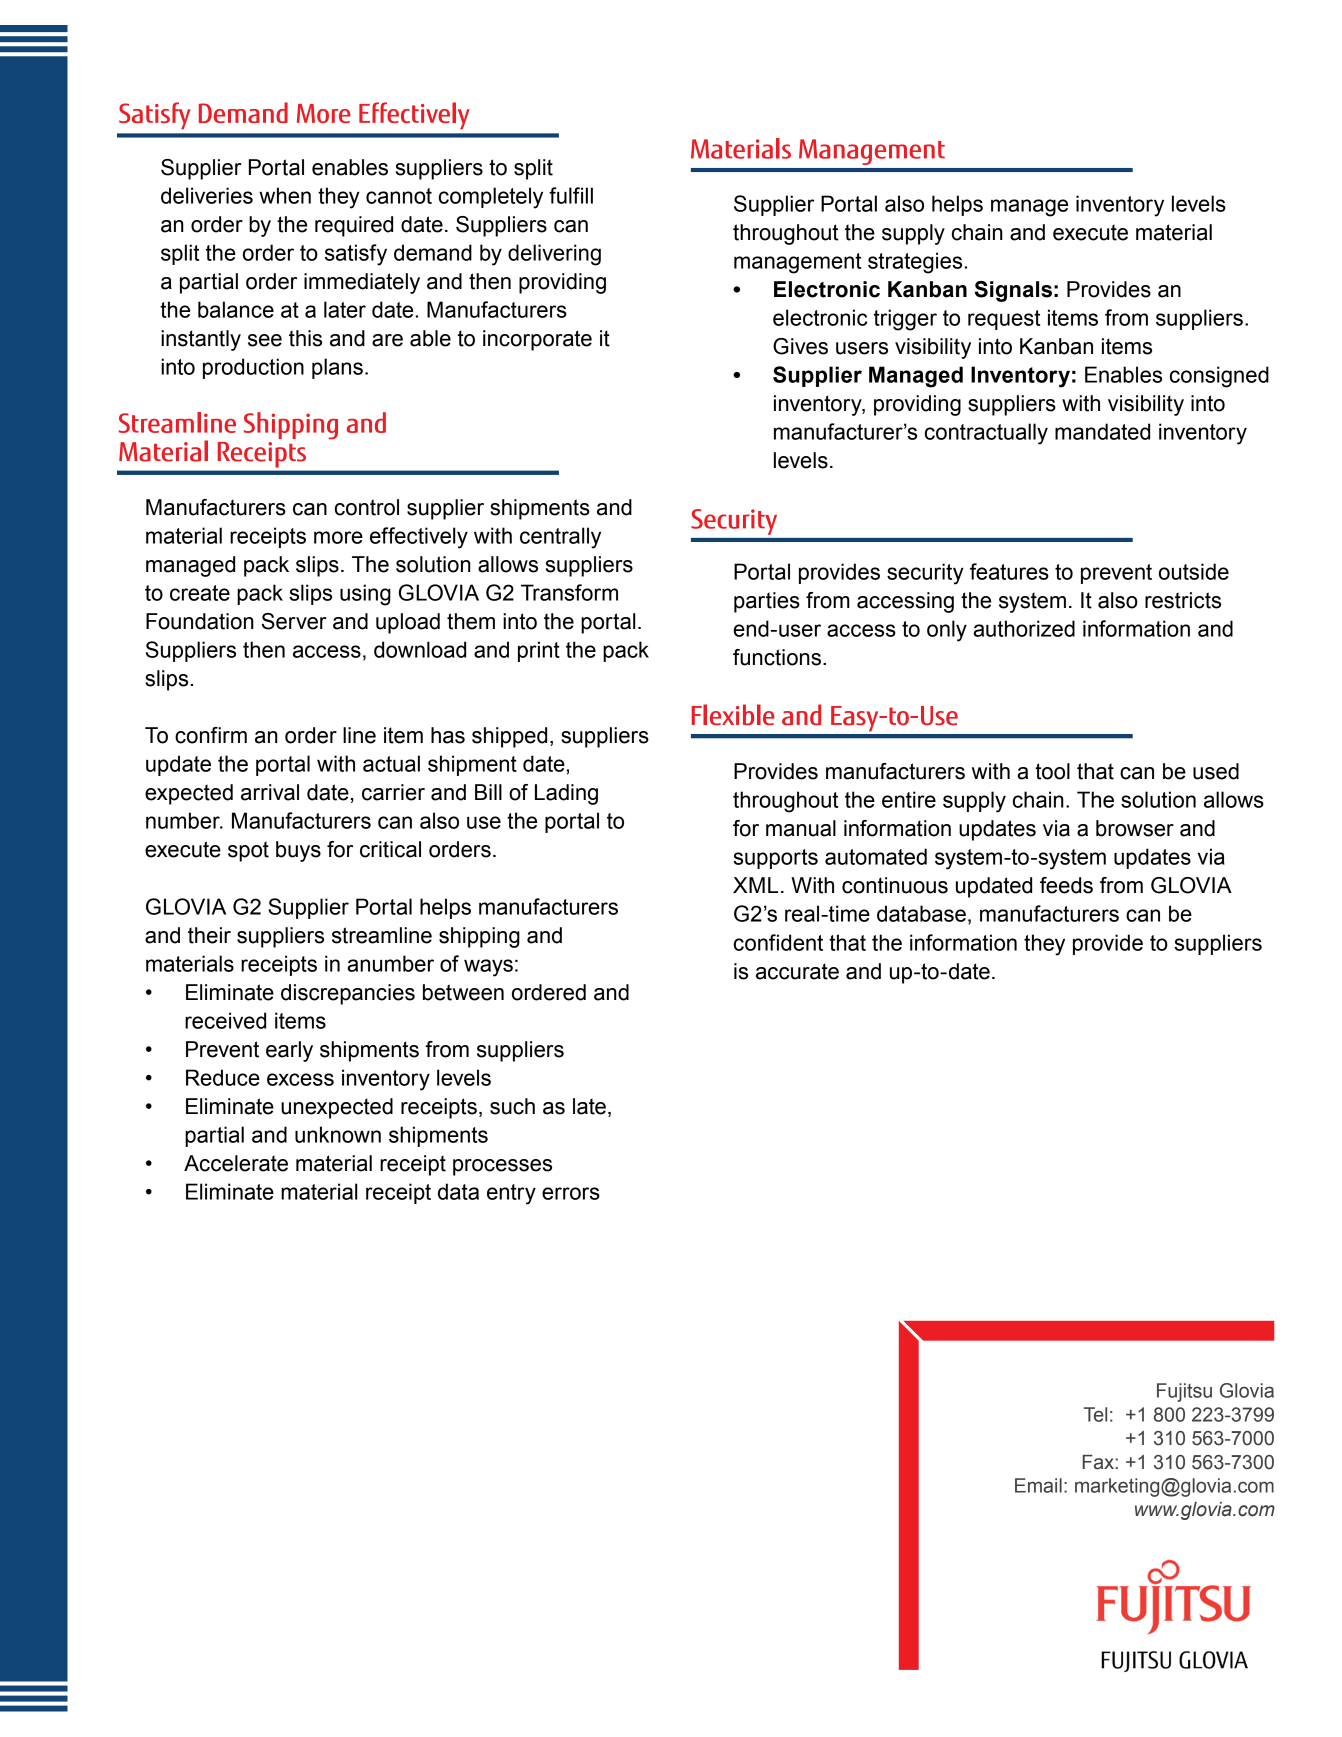 This document has width=1342, height=1737. I want to click on control, so click(367, 507).
